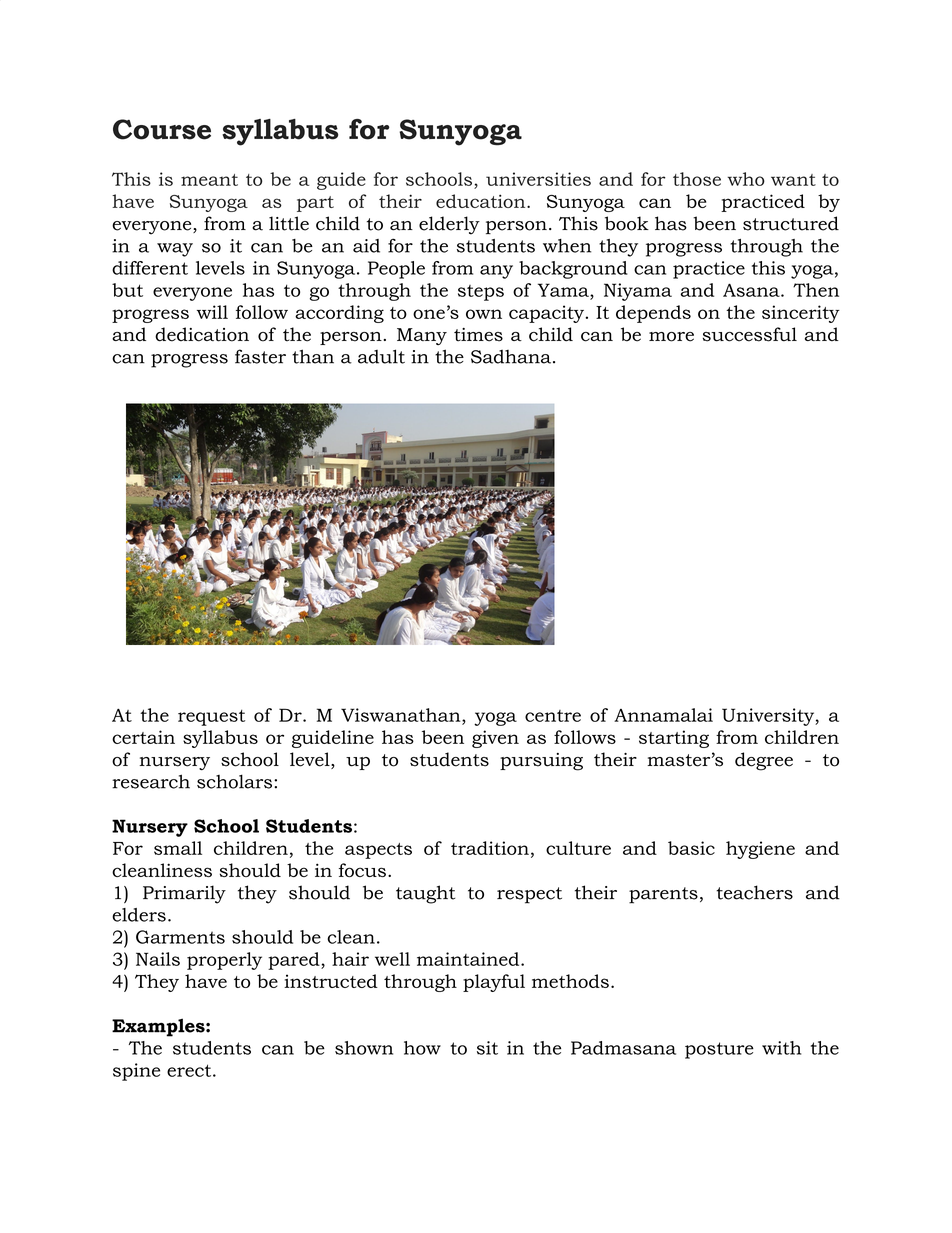 The width and height of the page is (952, 1233). Describe the element at coordinates (512, 357) in the page. I see `Sadhana` at that location.
